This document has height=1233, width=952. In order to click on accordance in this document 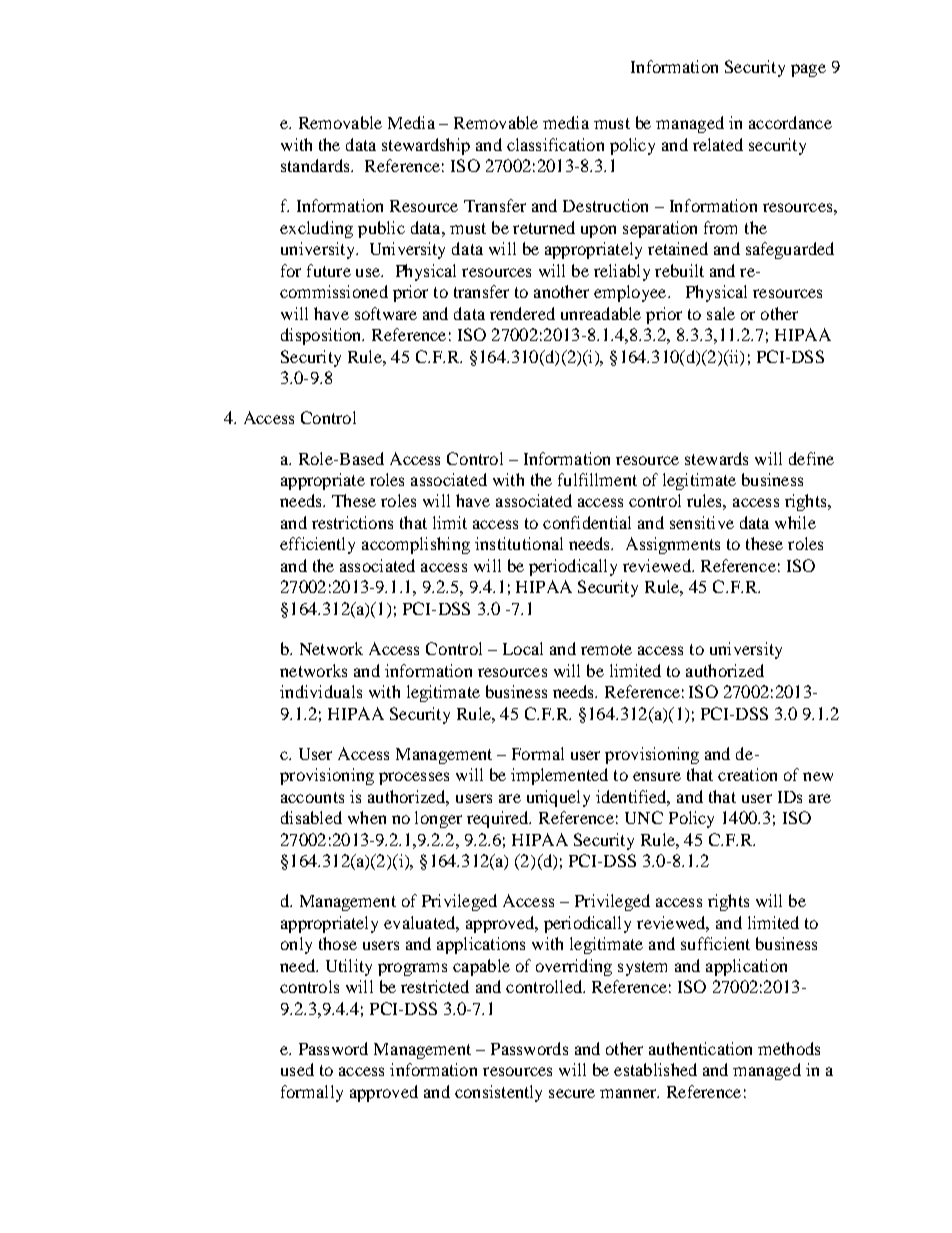, I will do `click(790, 122)`.
